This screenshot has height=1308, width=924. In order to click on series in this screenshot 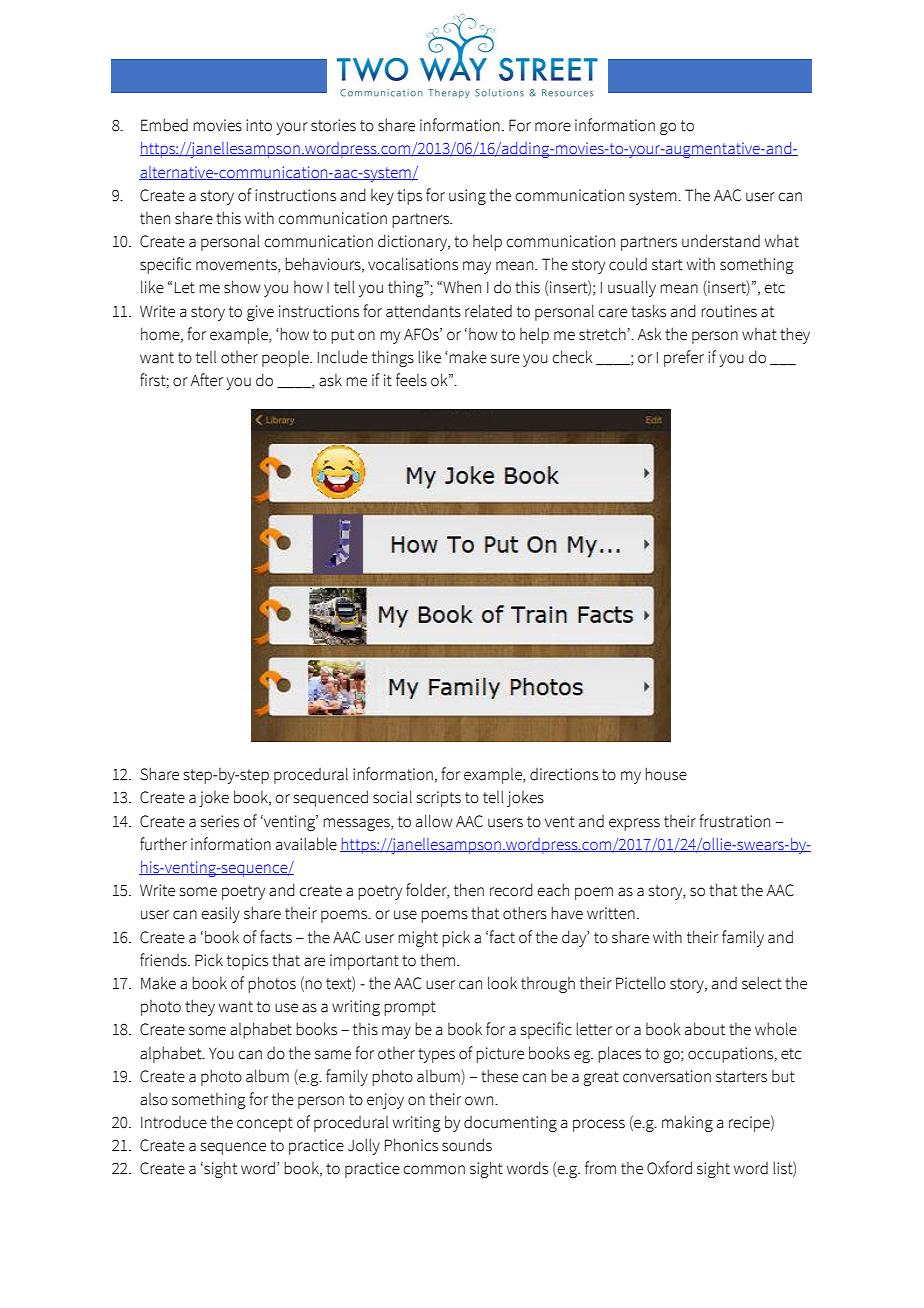, I will do `click(220, 821)`.
